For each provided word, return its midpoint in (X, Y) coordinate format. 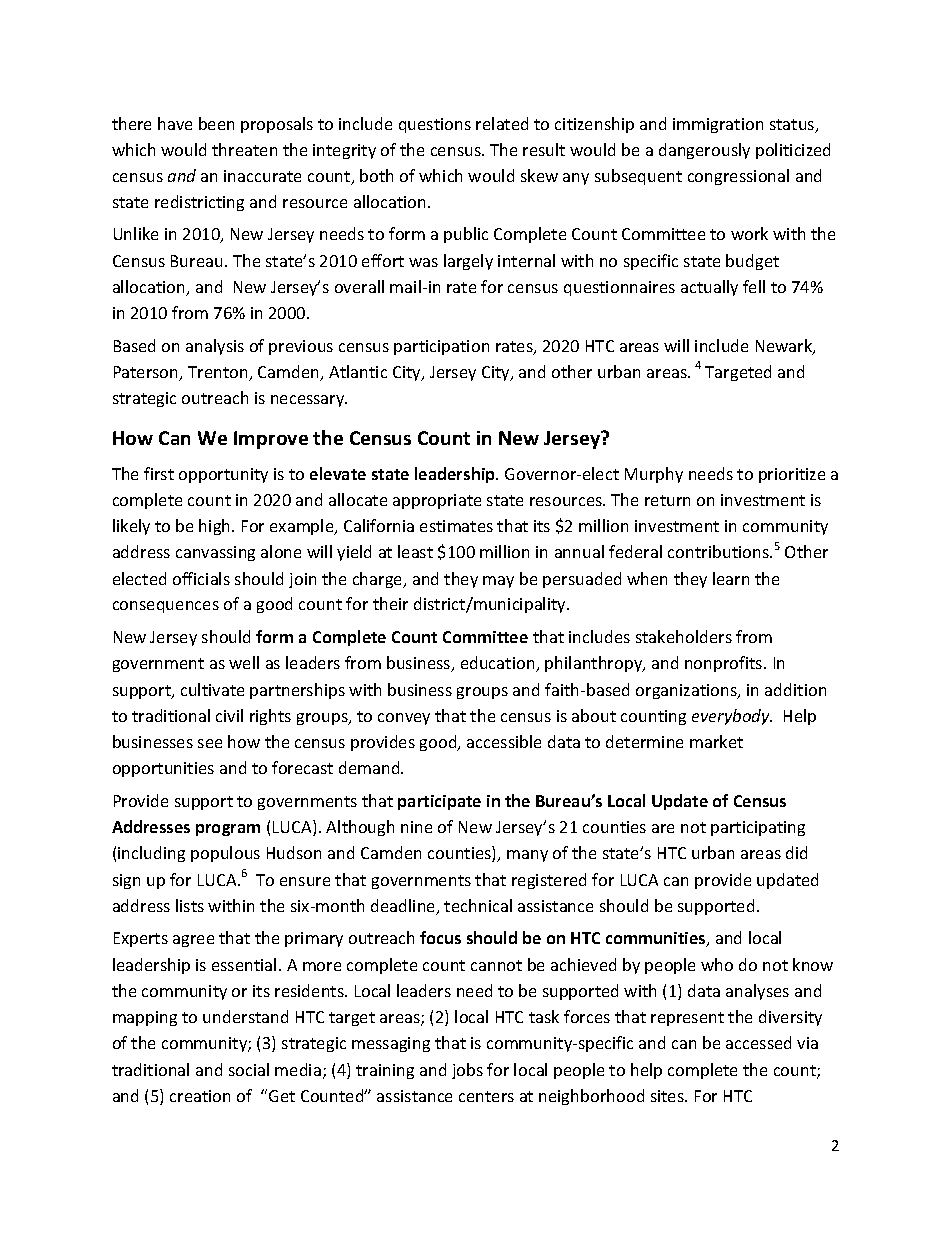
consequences (166, 607)
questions (435, 125)
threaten (244, 149)
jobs (467, 1071)
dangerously (704, 151)
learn (731, 578)
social (249, 1069)
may (498, 582)
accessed (758, 1042)
